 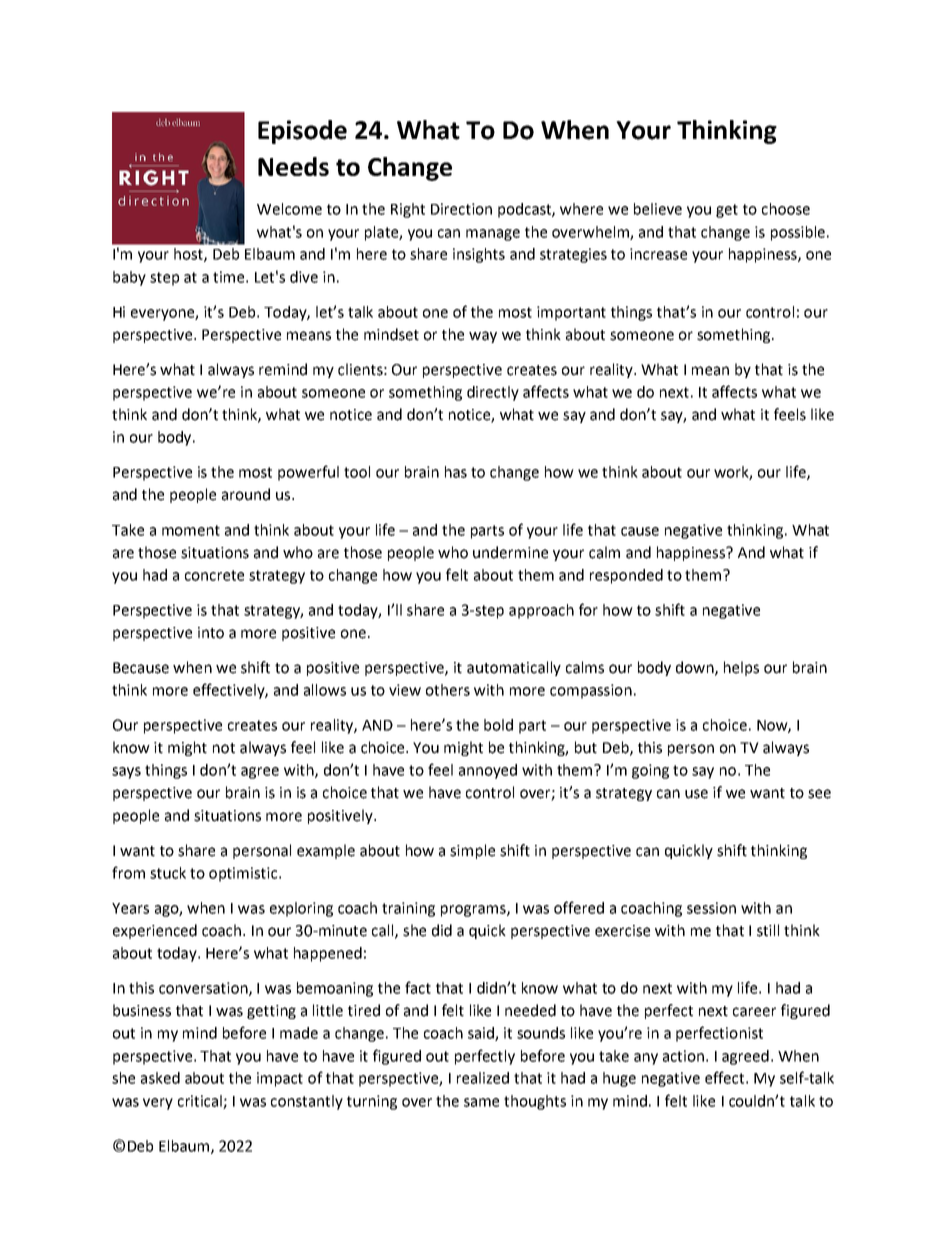 I want to click on choose, so click(x=786, y=209).
